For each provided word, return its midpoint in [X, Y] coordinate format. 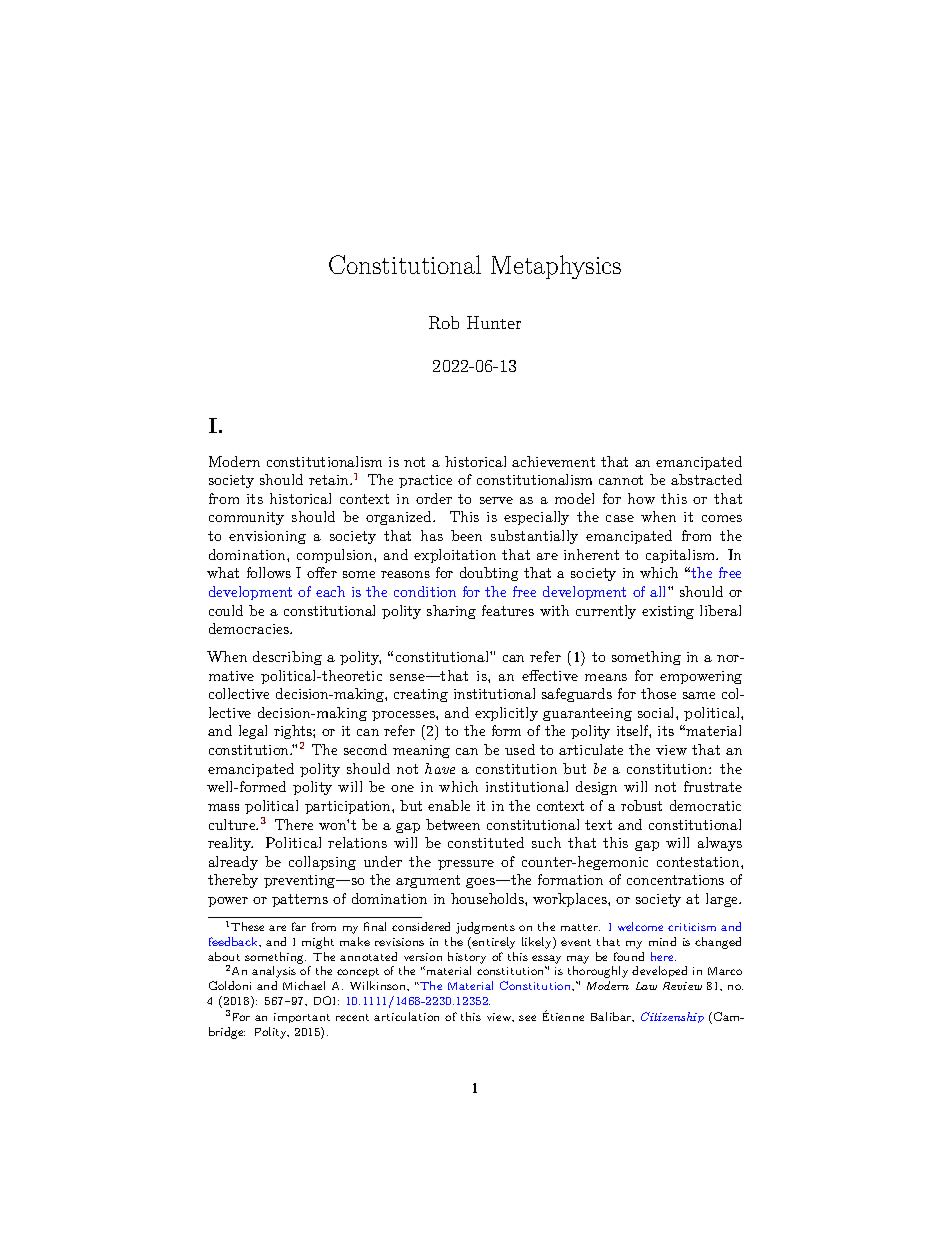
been [466, 535]
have [440, 768]
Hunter [494, 322]
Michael [304, 985]
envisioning [267, 537]
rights [294, 734]
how [641, 498]
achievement [553, 461]
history [467, 958]
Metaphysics [556, 267]
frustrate [713, 786]
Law [646, 986]
